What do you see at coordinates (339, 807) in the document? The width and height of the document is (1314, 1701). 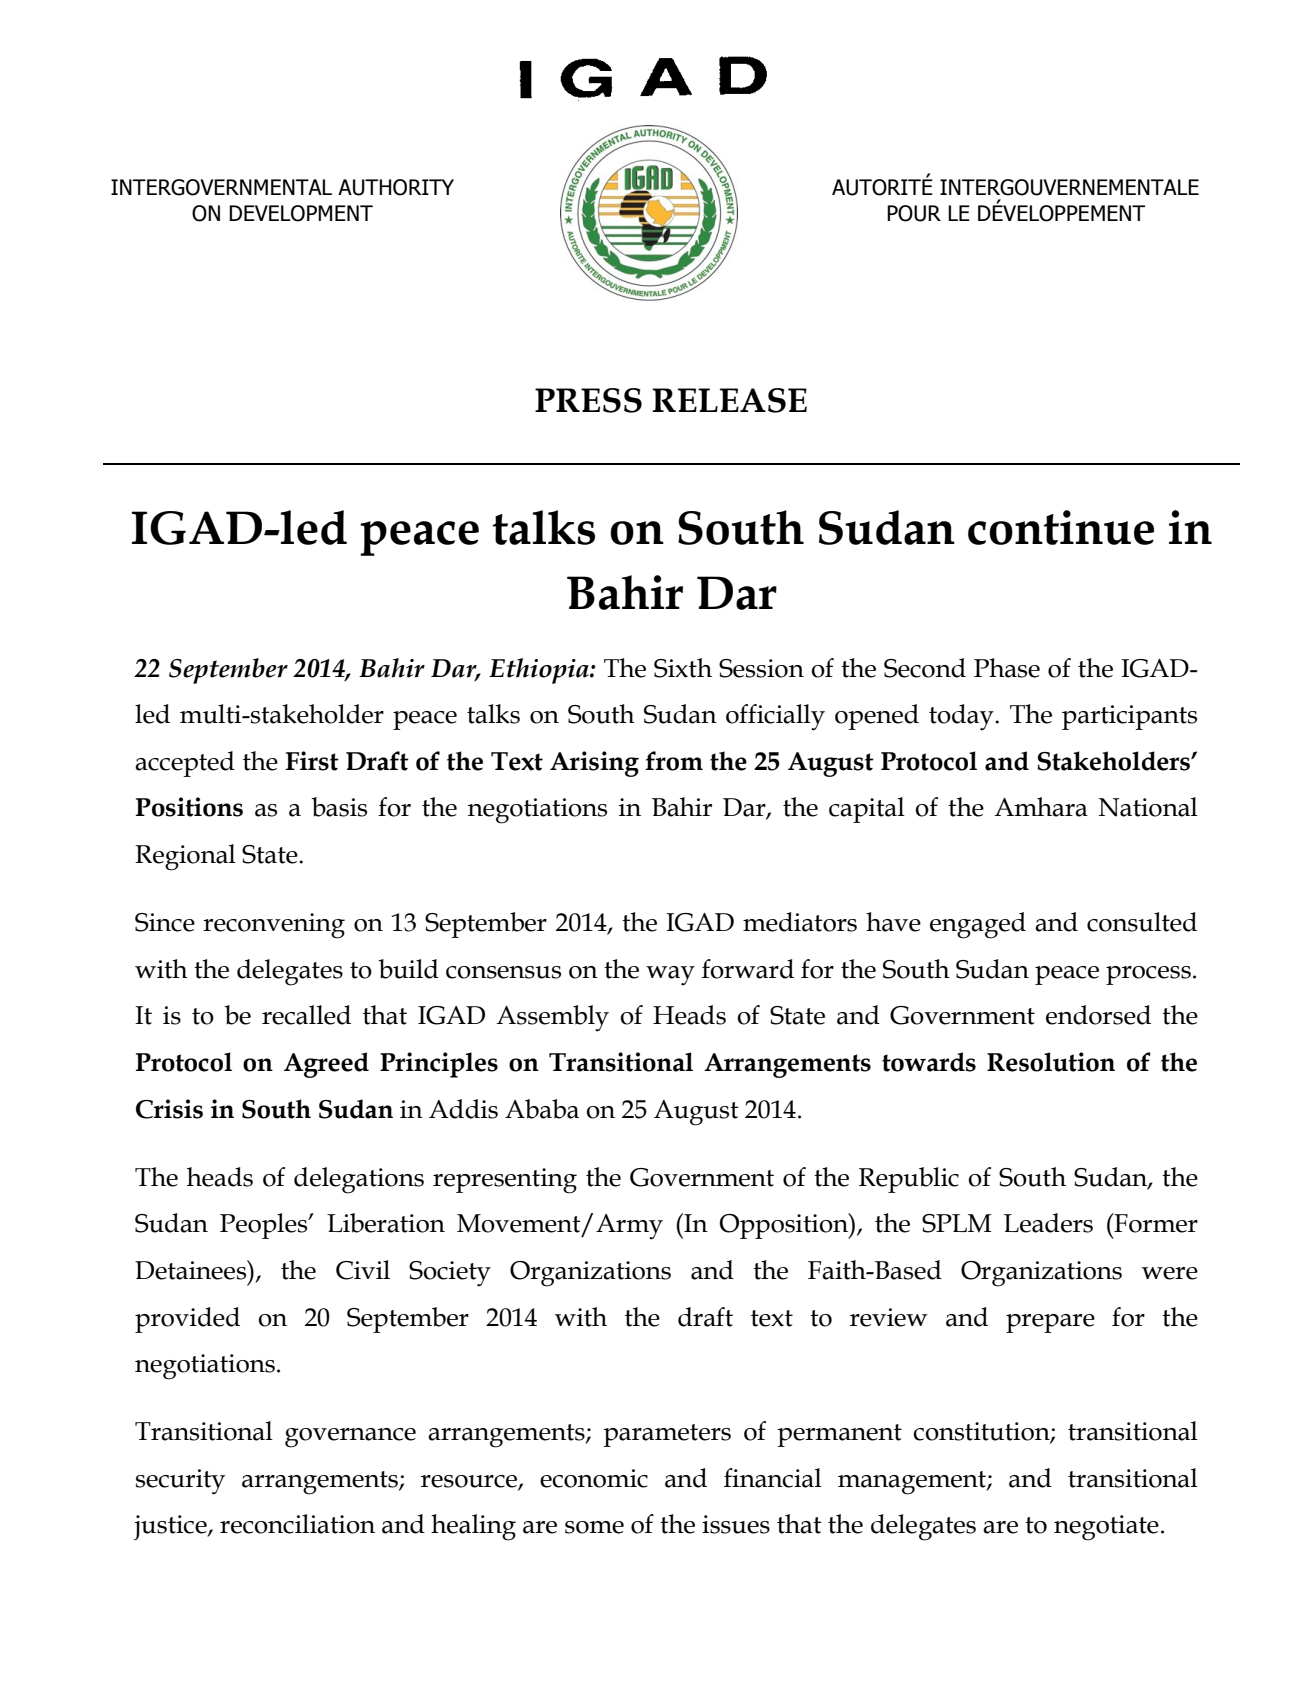 I see `basis` at bounding box center [339, 807].
